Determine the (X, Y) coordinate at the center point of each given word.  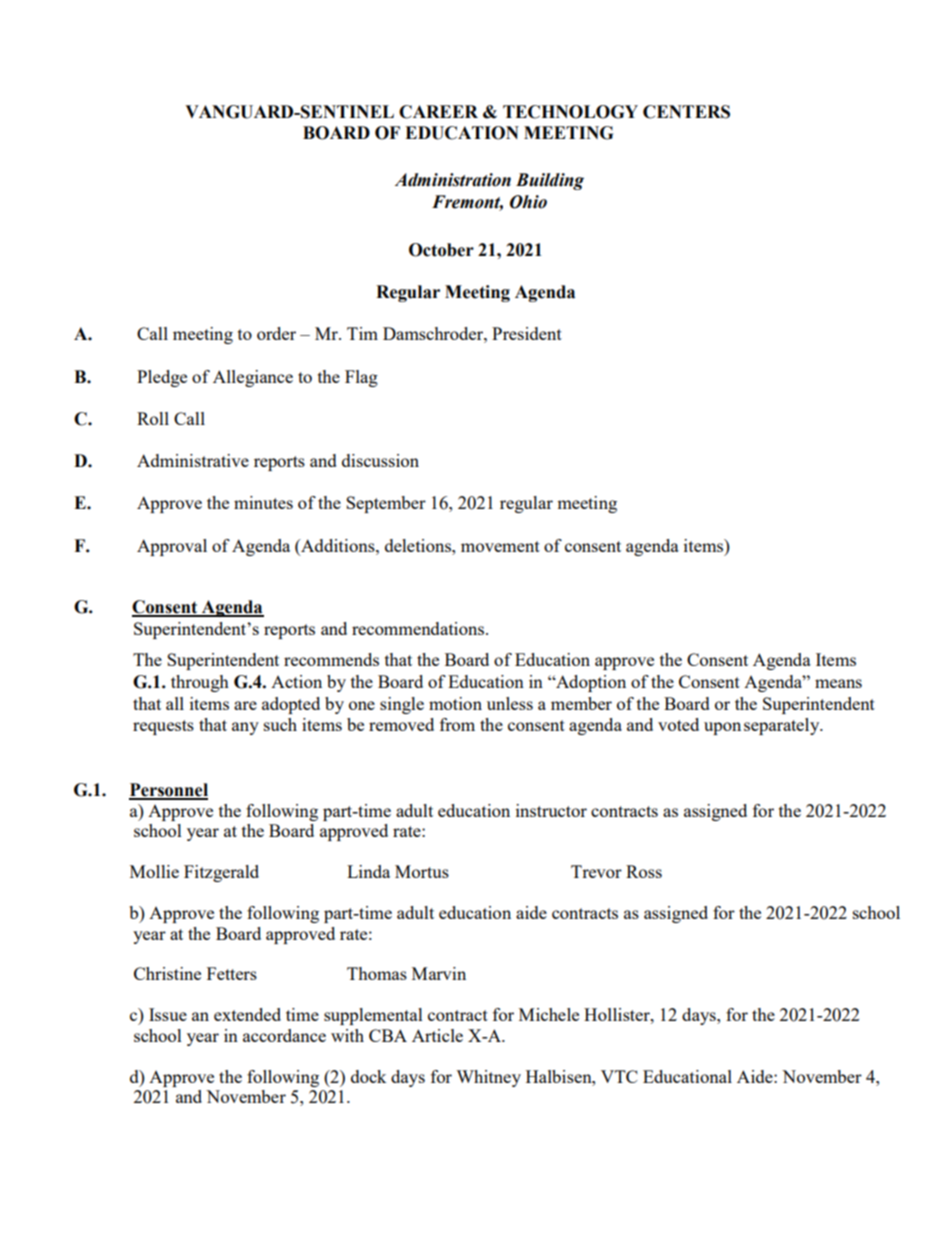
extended (247, 1014)
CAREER (438, 112)
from (457, 724)
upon (722, 728)
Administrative (193, 460)
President (527, 333)
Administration (453, 180)
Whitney (488, 1078)
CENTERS (686, 112)
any (245, 728)
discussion (380, 460)
